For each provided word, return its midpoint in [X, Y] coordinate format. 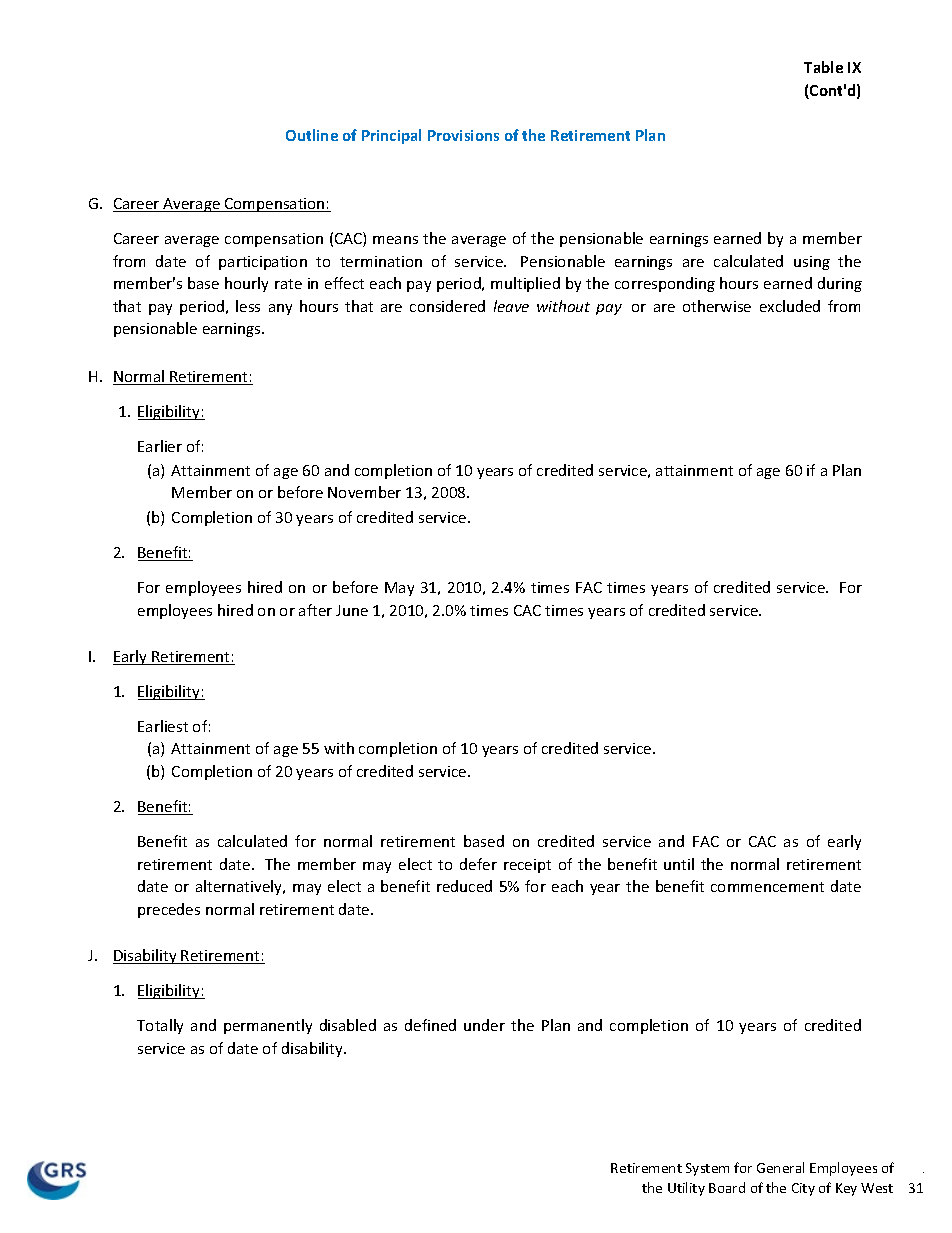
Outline [312, 135]
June [352, 610]
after [315, 610]
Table [823, 67]
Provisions [463, 135]
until [679, 864]
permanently [268, 1026]
